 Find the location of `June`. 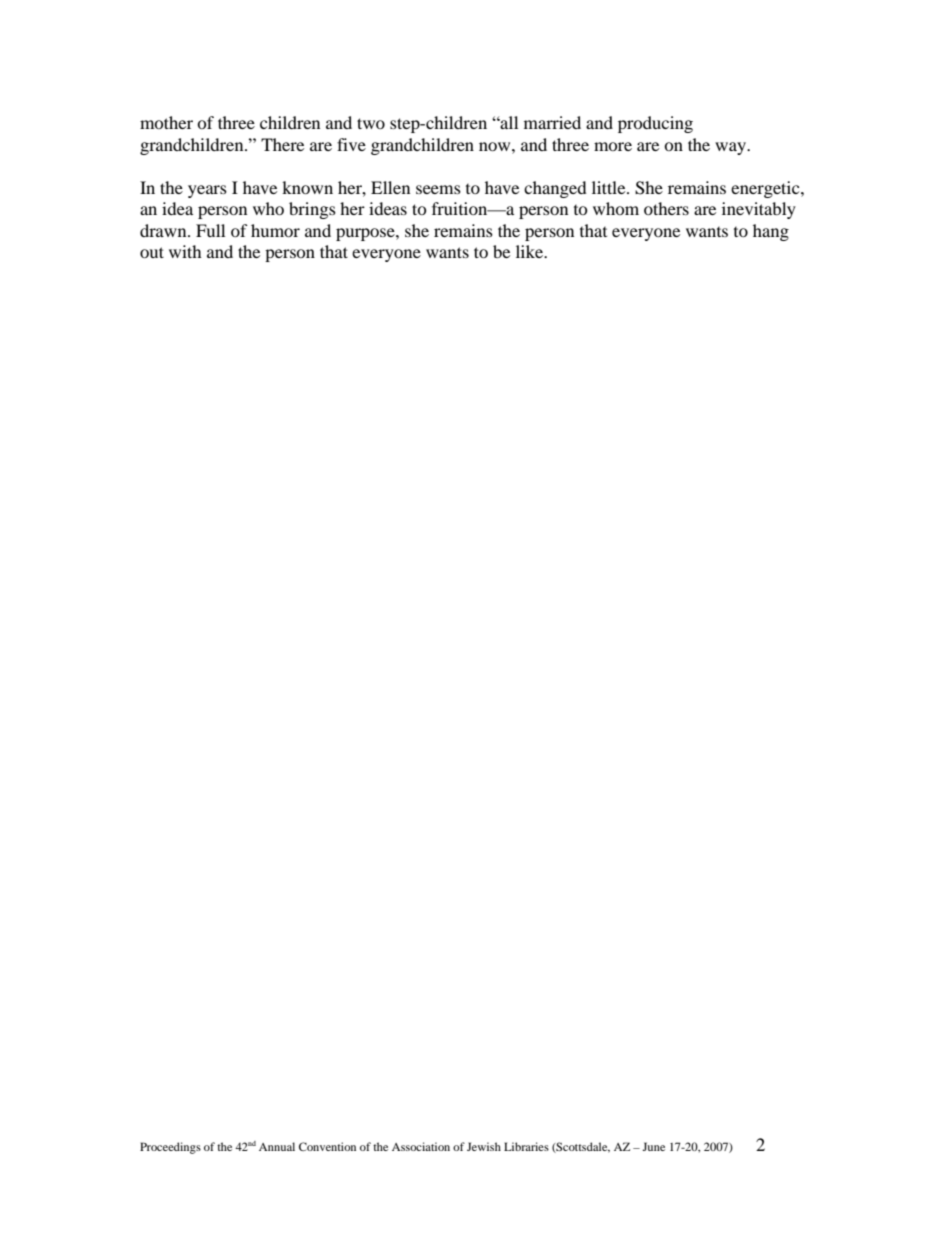

June is located at coordinates (653, 1146).
